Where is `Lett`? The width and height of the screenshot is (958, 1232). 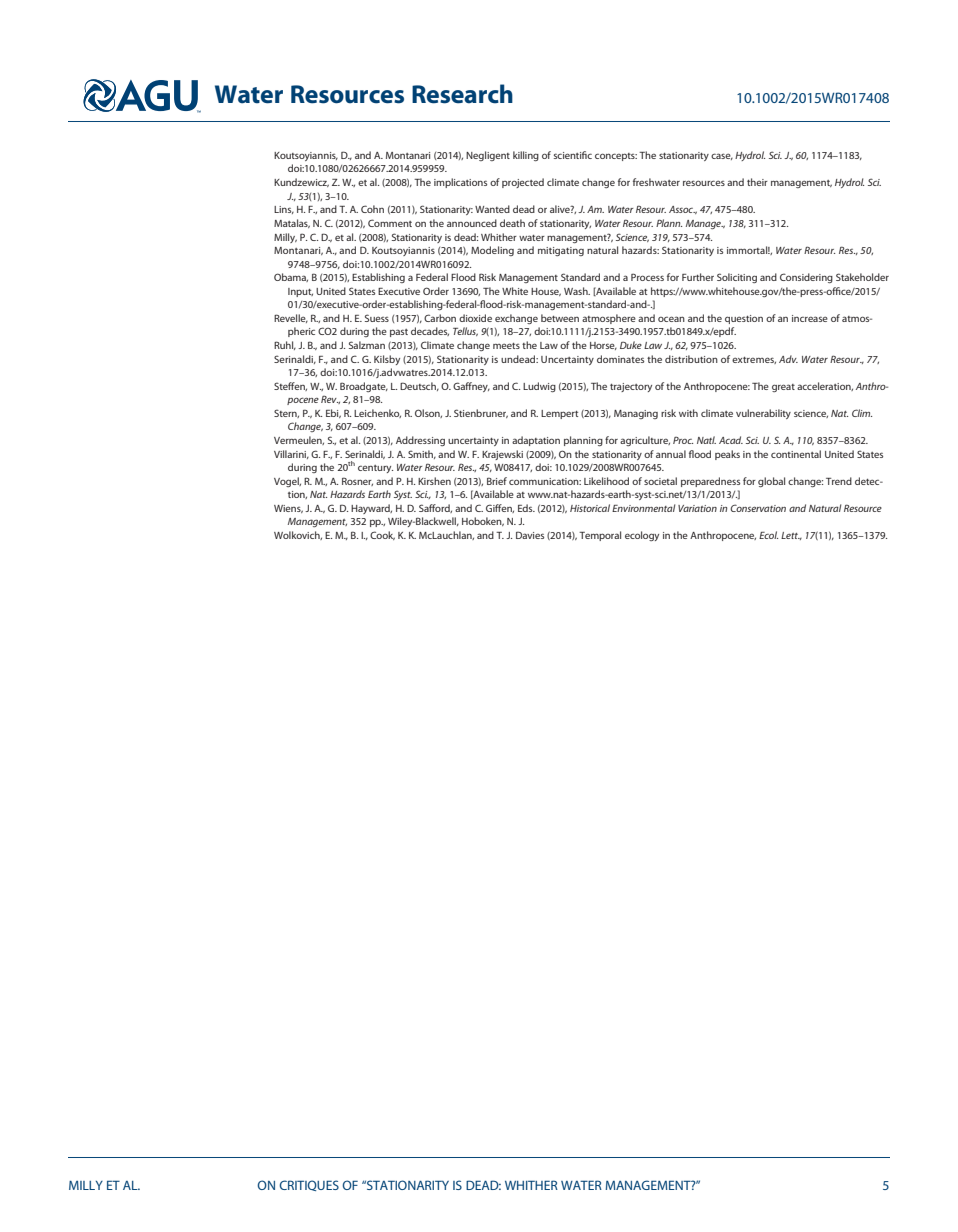
Lett is located at coordinates (790, 535).
